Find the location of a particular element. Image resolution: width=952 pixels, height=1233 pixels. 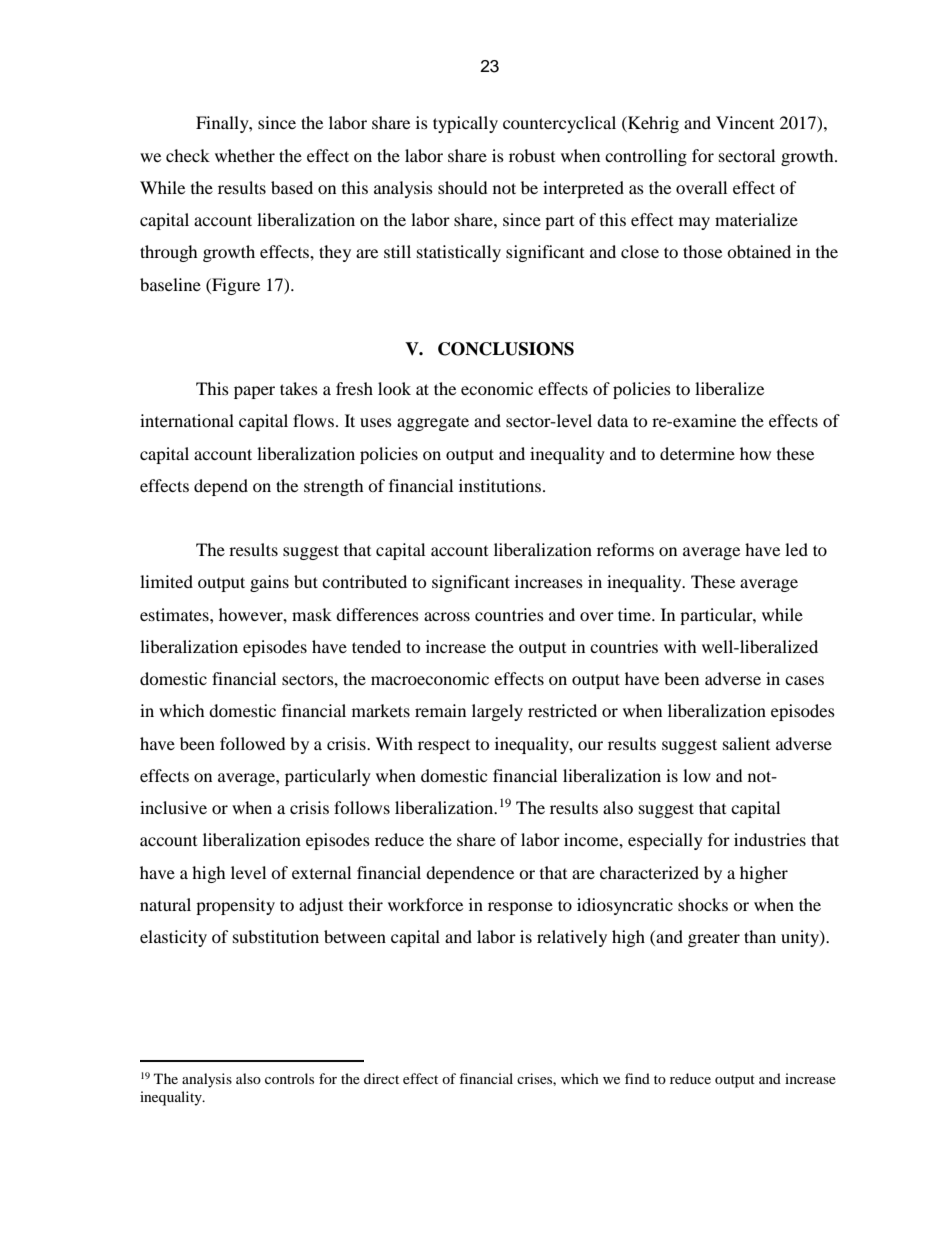

find is located at coordinates (637, 1078).
